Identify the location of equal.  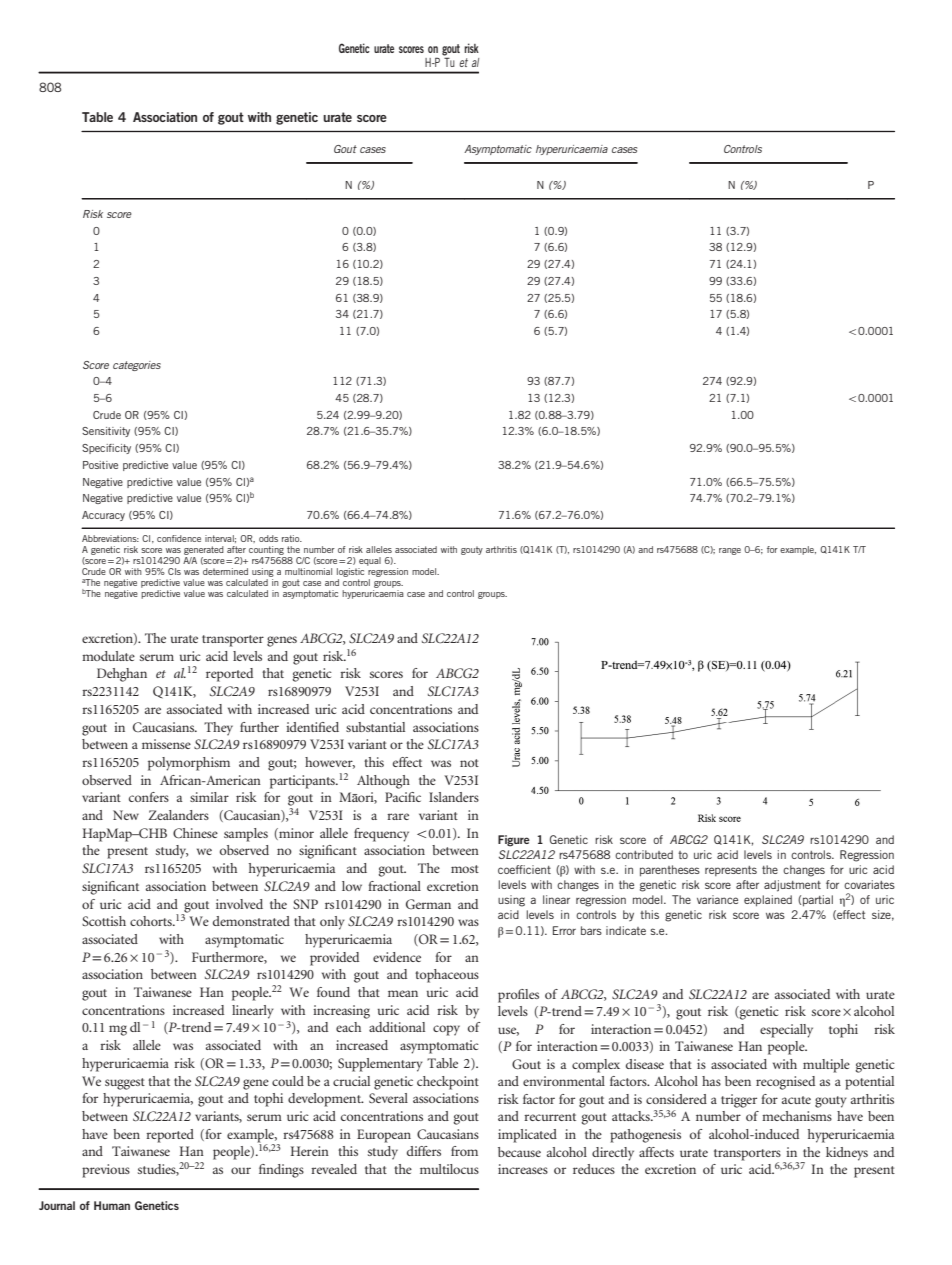
(370, 561).
